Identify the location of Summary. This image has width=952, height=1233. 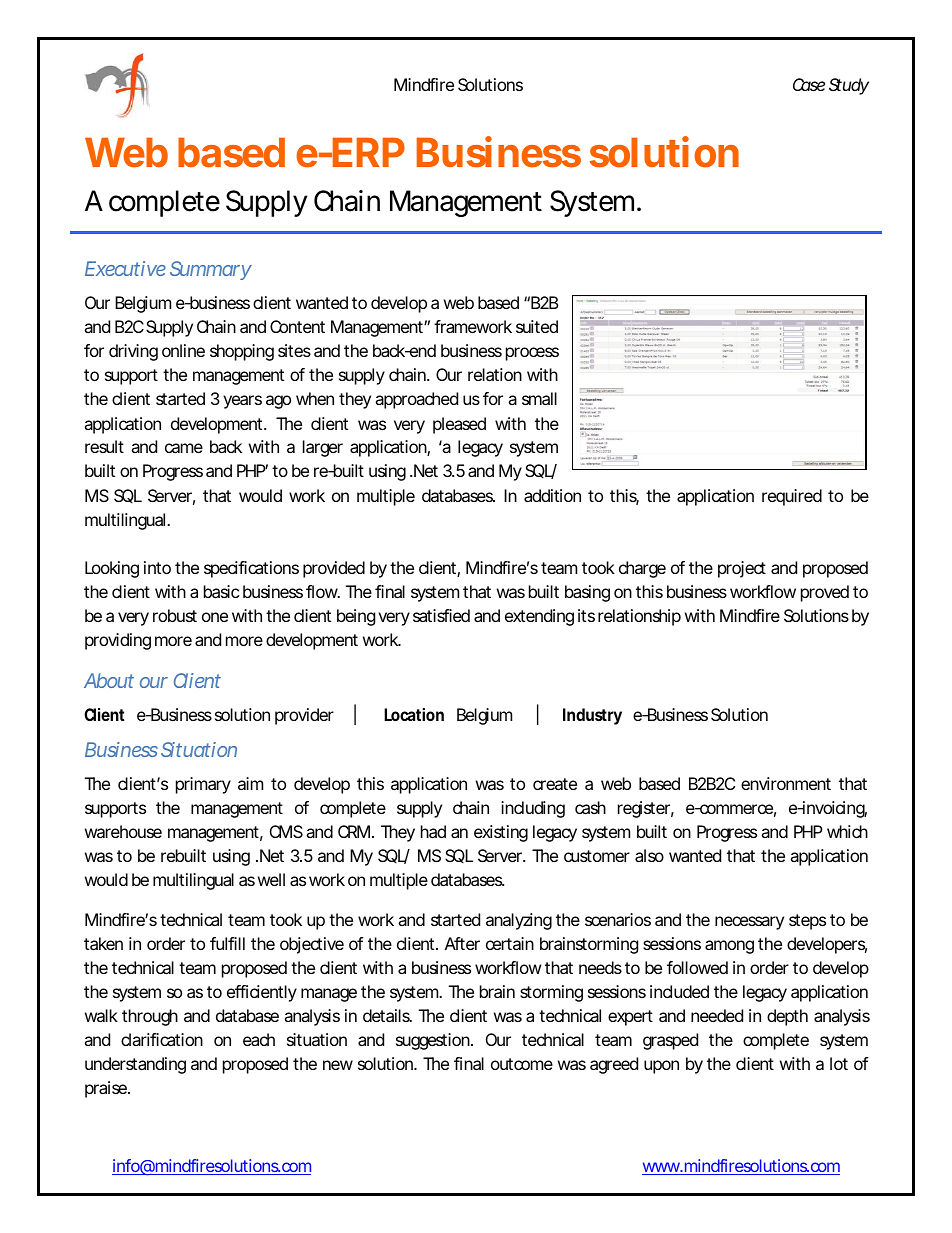
(210, 270).
